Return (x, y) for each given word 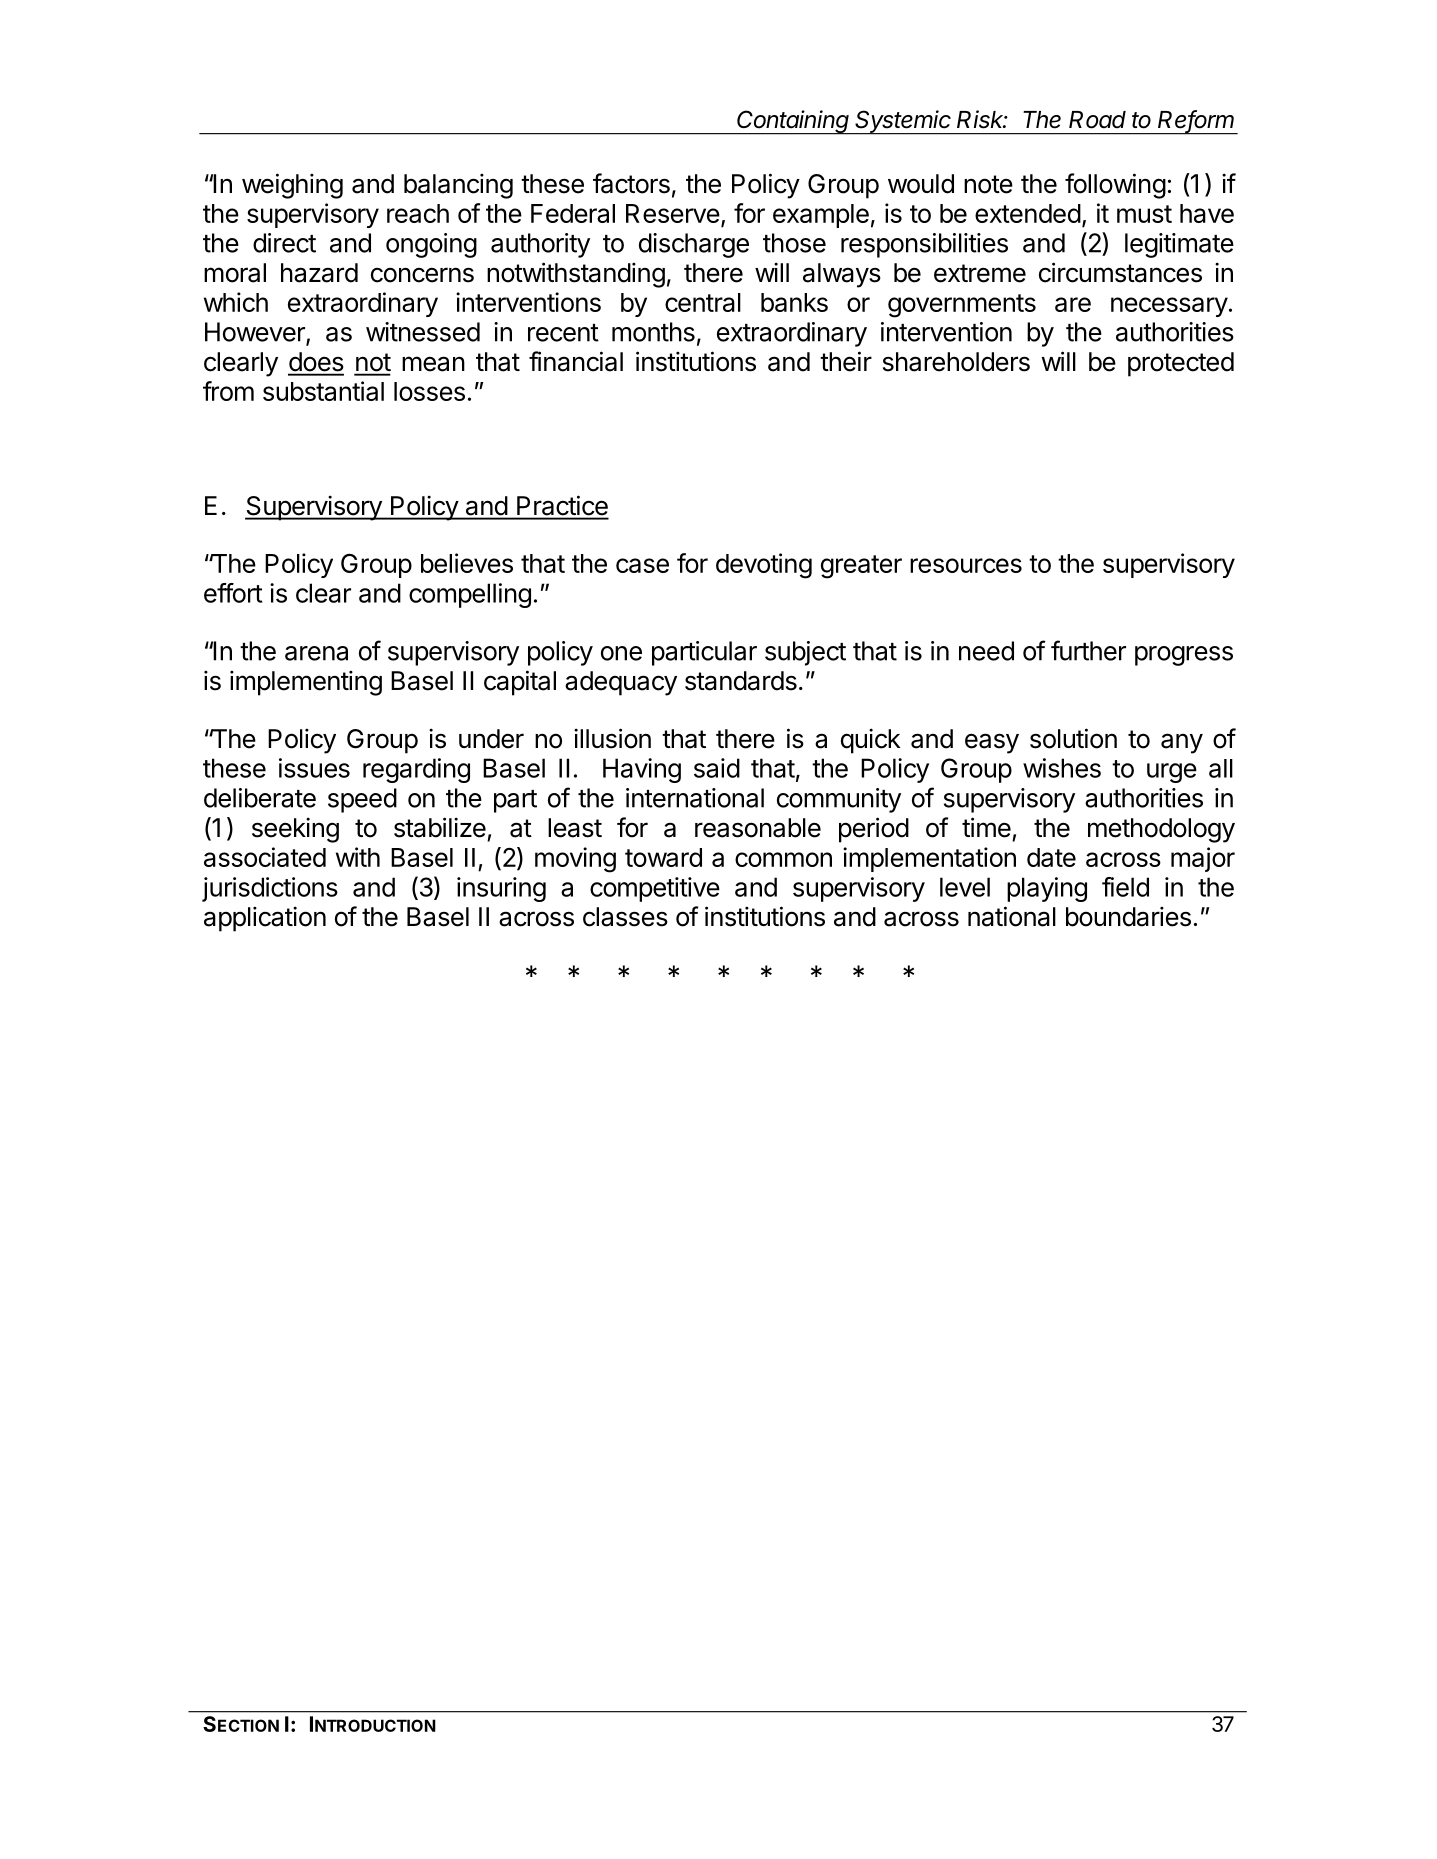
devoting (764, 566)
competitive (655, 889)
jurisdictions (270, 889)
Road (1097, 120)
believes (467, 563)
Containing (794, 122)
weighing (292, 186)
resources (966, 565)
